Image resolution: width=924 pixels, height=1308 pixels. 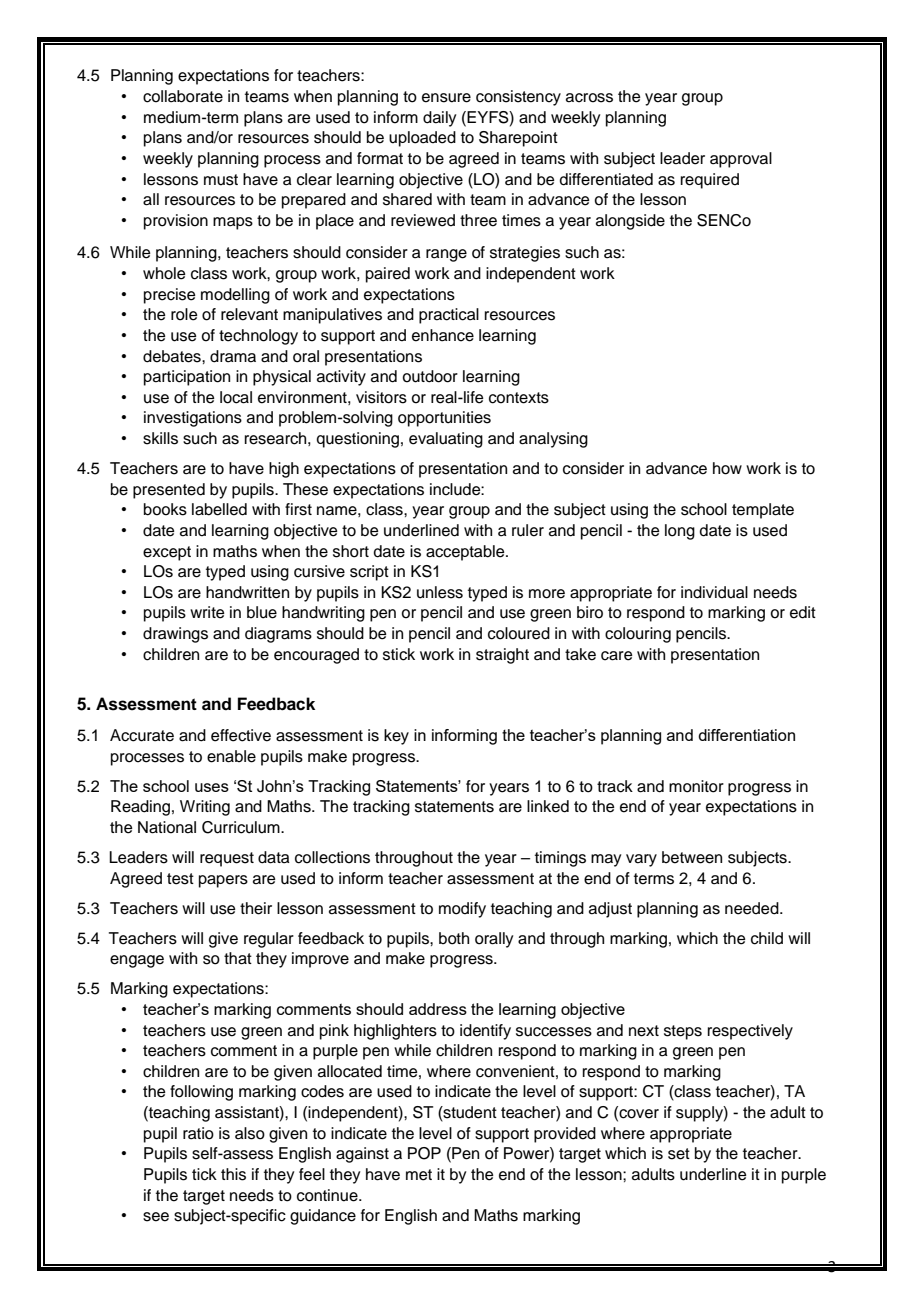 What do you see at coordinates (439, 119) in the screenshot?
I see `daily` at bounding box center [439, 119].
